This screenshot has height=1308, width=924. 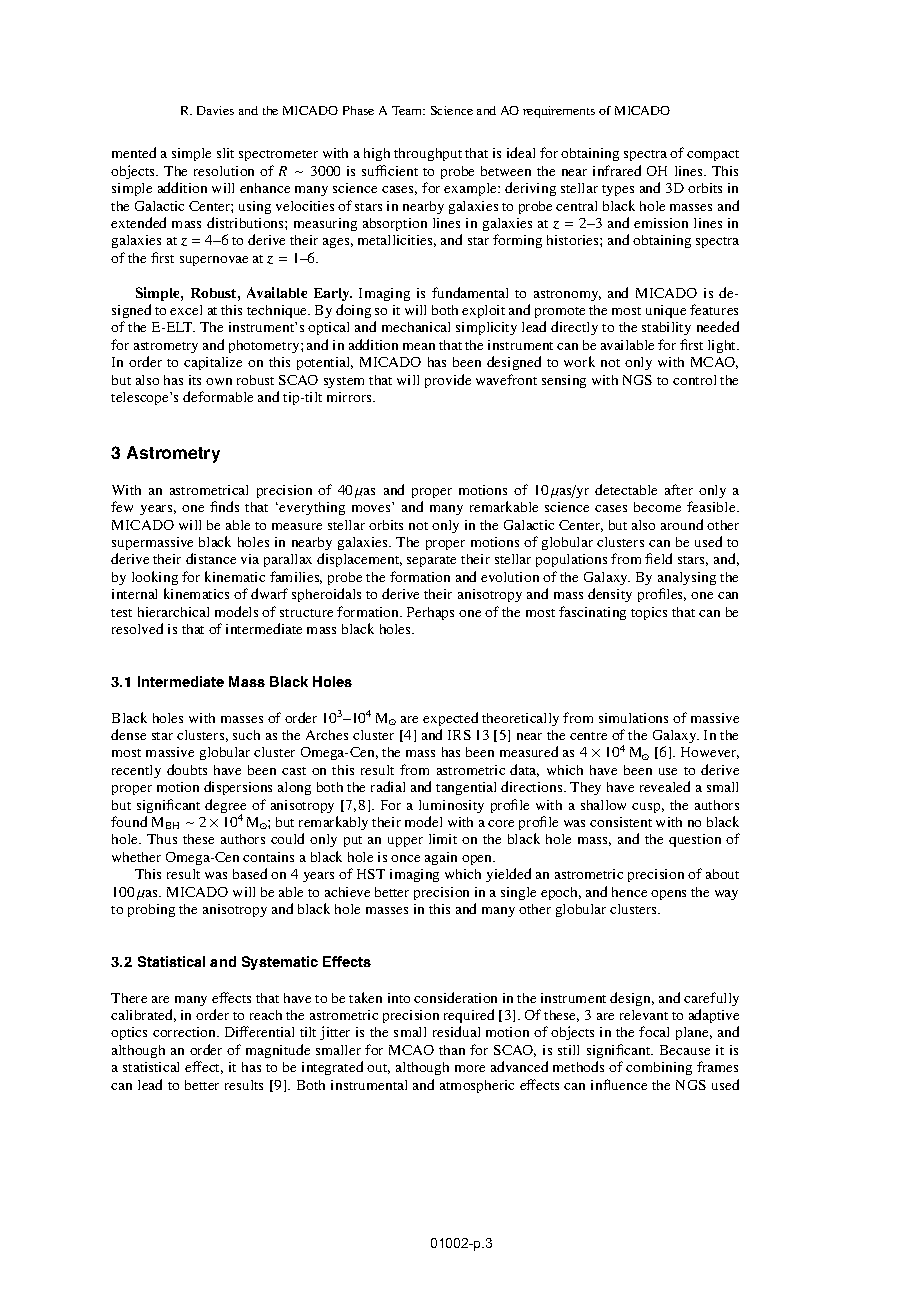 What do you see at coordinates (428, 154) in the screenshot?
I see `throughput` at bounding box center [428, 154].
